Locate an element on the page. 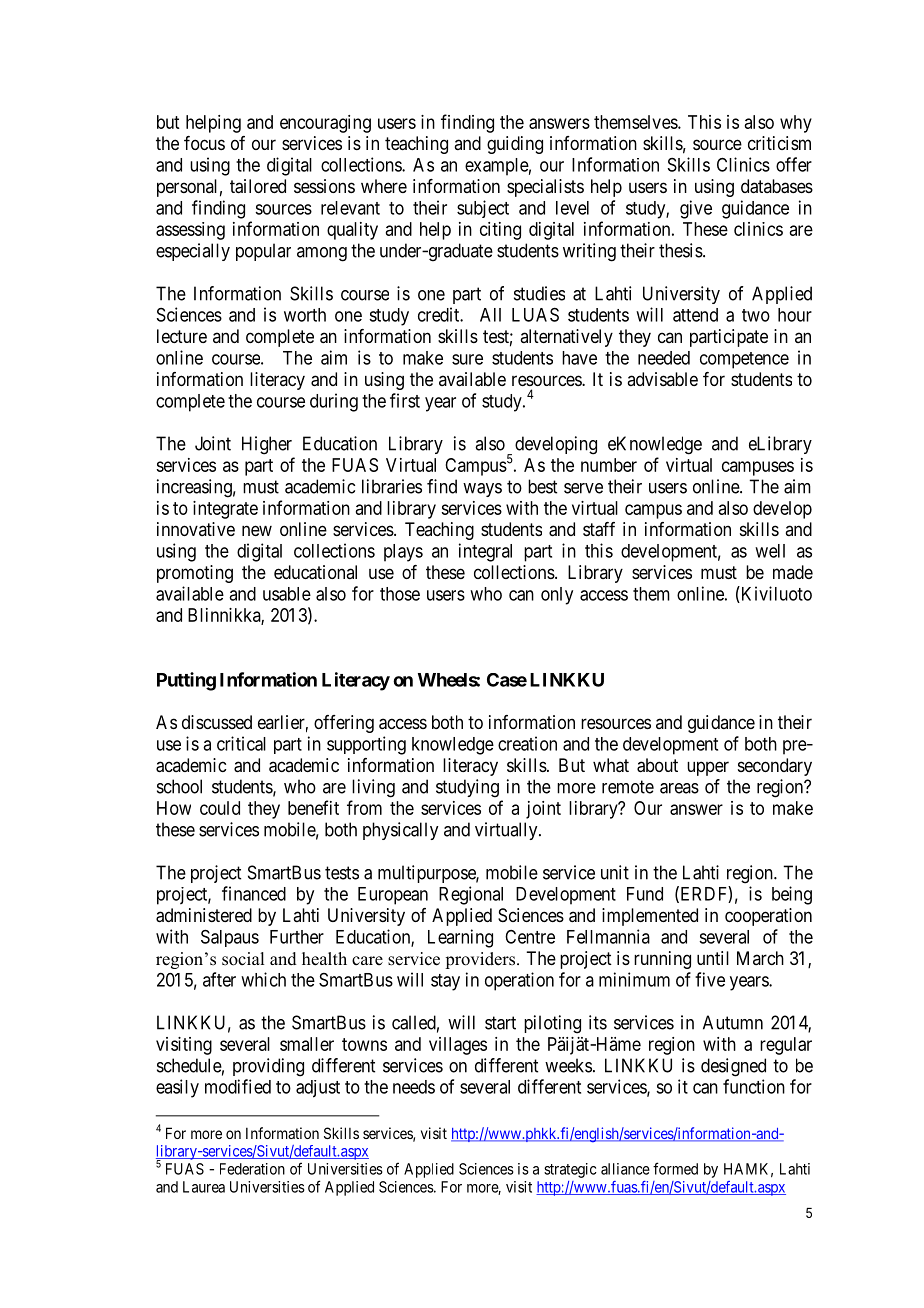 This image has width=924, height=1308. well is located at coordinates (770, 551).
